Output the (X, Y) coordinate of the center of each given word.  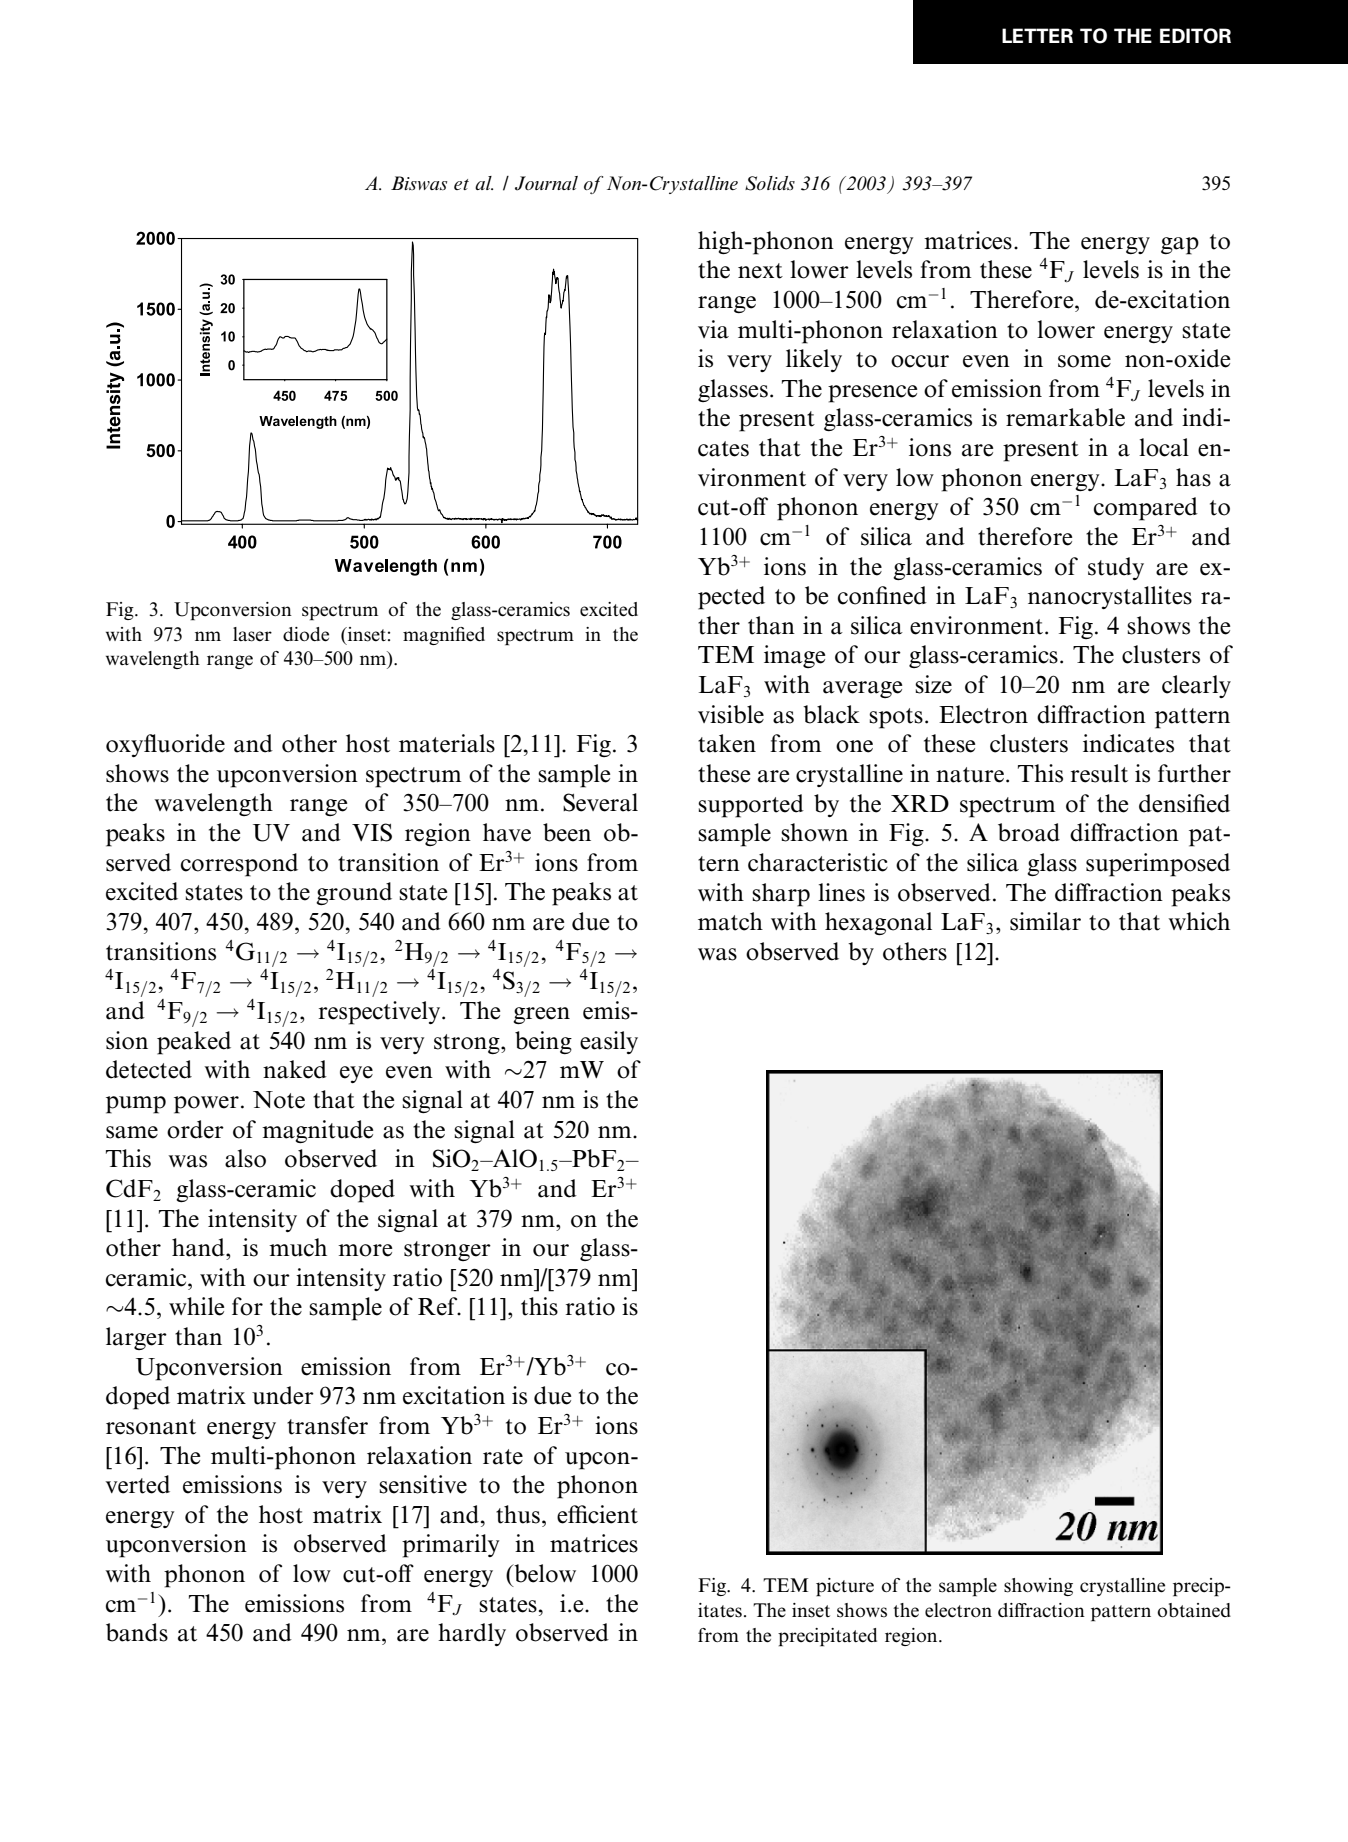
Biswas (419, 183)
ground (354, 893)
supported (751, 806)
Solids (770, 183)
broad (1029, 832)
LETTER (1037, 35)
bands (137, 1632)
